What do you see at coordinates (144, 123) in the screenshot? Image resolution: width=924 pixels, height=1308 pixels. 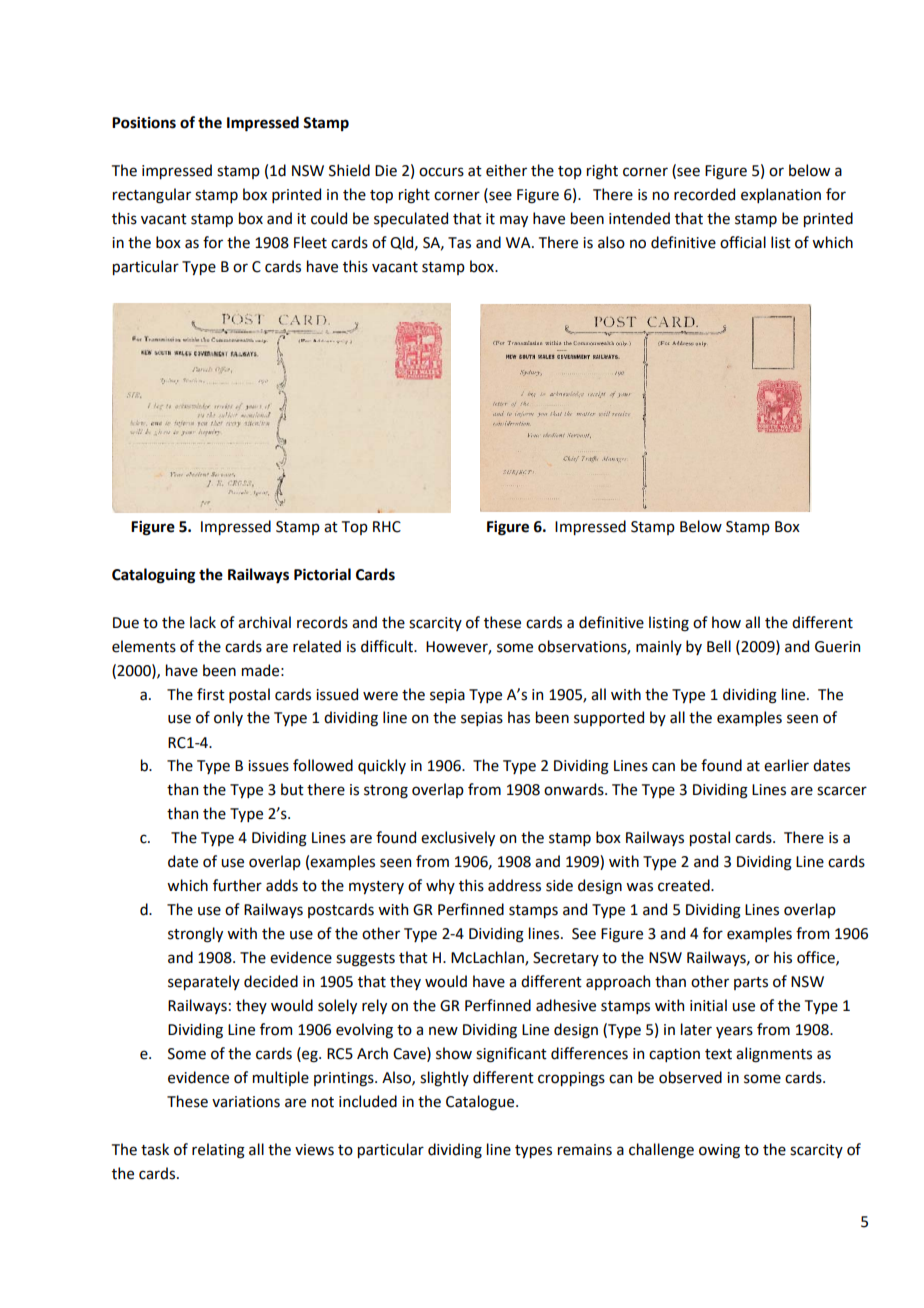 I see `Positions` at bounding box center [144, 123].
